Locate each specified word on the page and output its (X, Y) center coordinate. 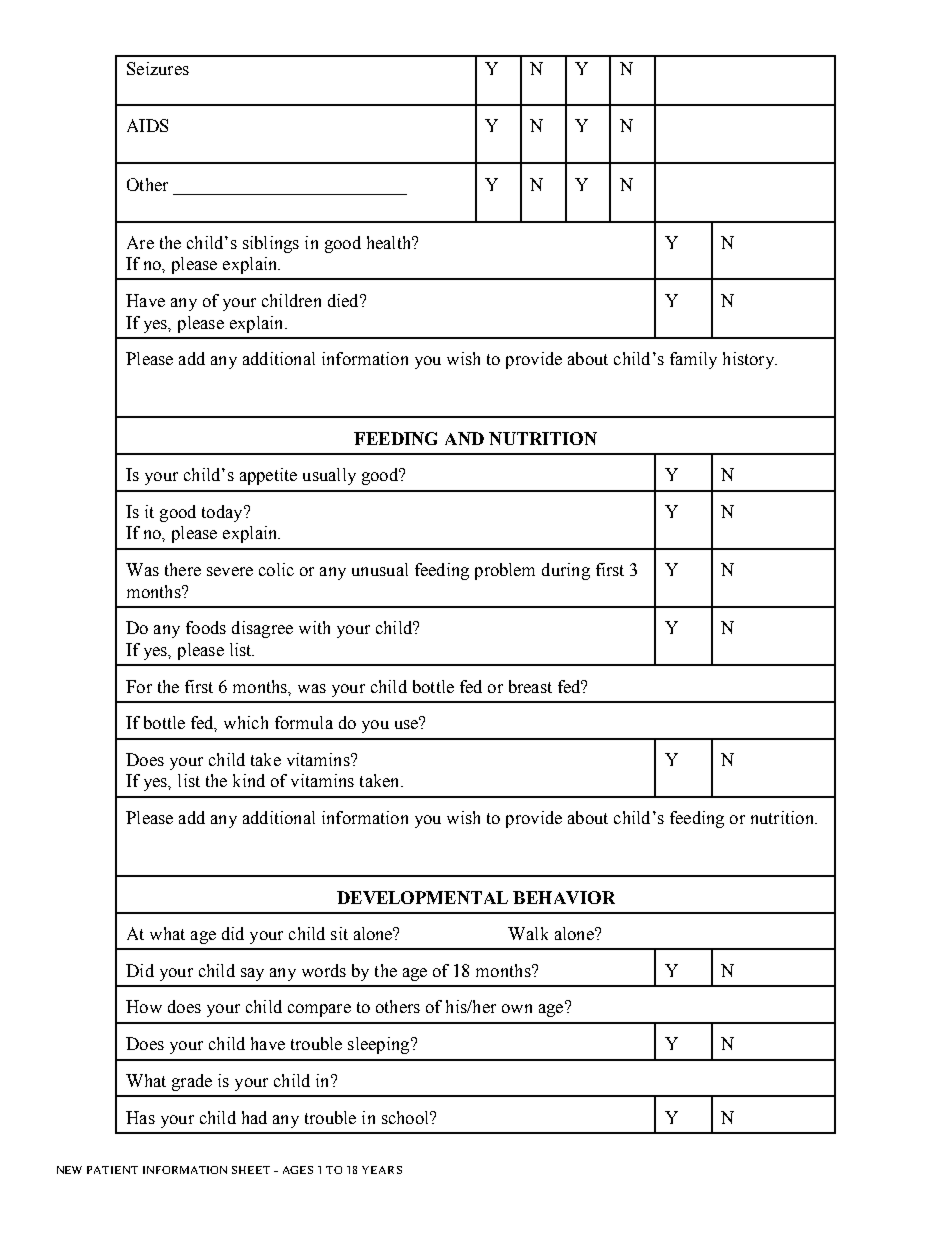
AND (464, 438)
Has (140, 1117)
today (223, 513)
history (749, 360)
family (693, 360)
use (407, 723)
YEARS (382, 1170)
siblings (271, 244)
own (517, 1008)
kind (249, 780)
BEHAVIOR (564, 897)
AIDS (147, 125)
